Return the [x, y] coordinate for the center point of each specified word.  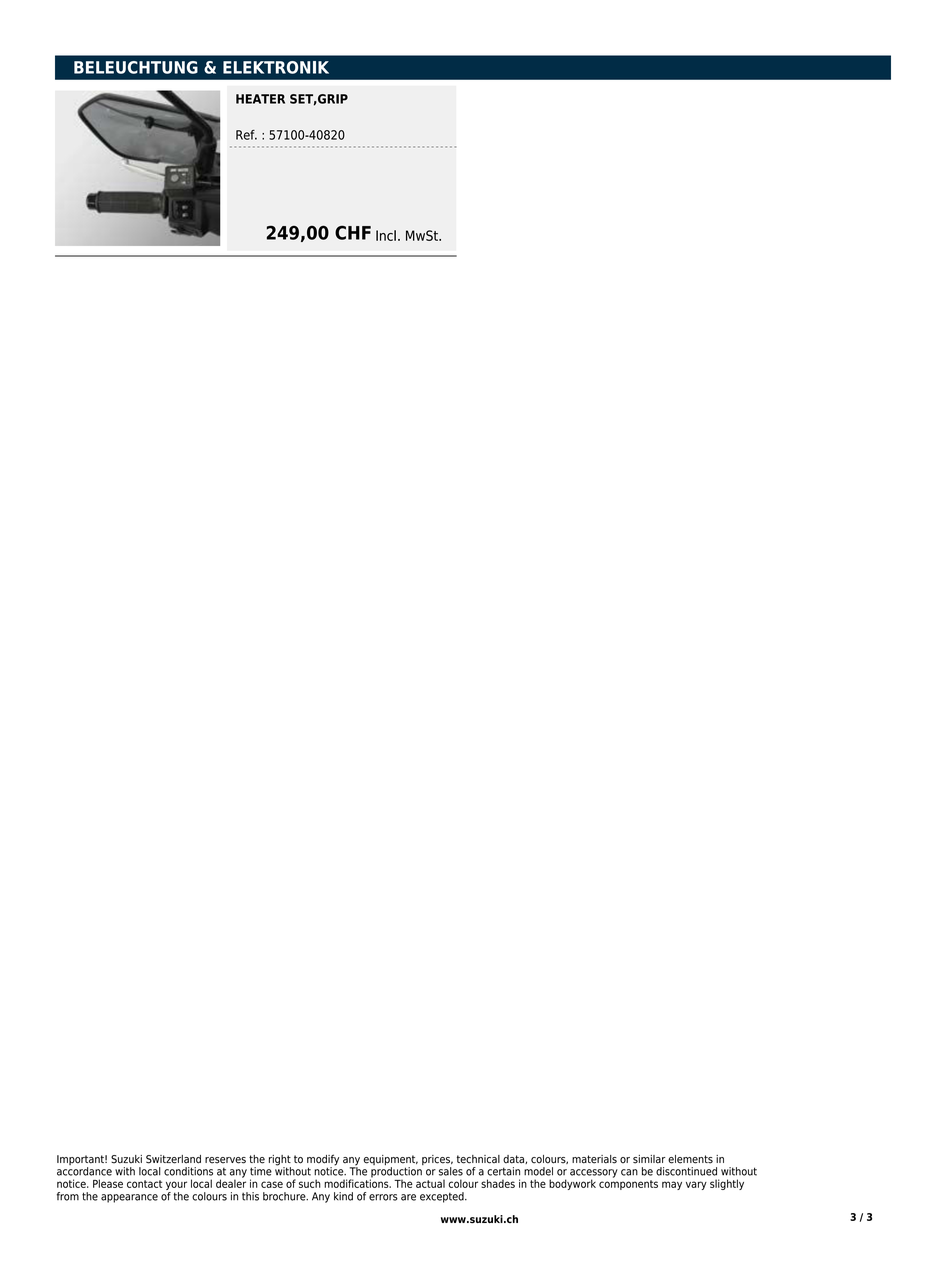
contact [144, 1184]
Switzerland [173, 1159]
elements [690, 1159]
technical [478, 1159]
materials [594, 1159]
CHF [353, 232]
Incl [386, 235]
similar [649, 1159]
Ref [246, 135]
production [396, 1173]
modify [323, 1161]
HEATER [260, 99]
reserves [225, 1160]
